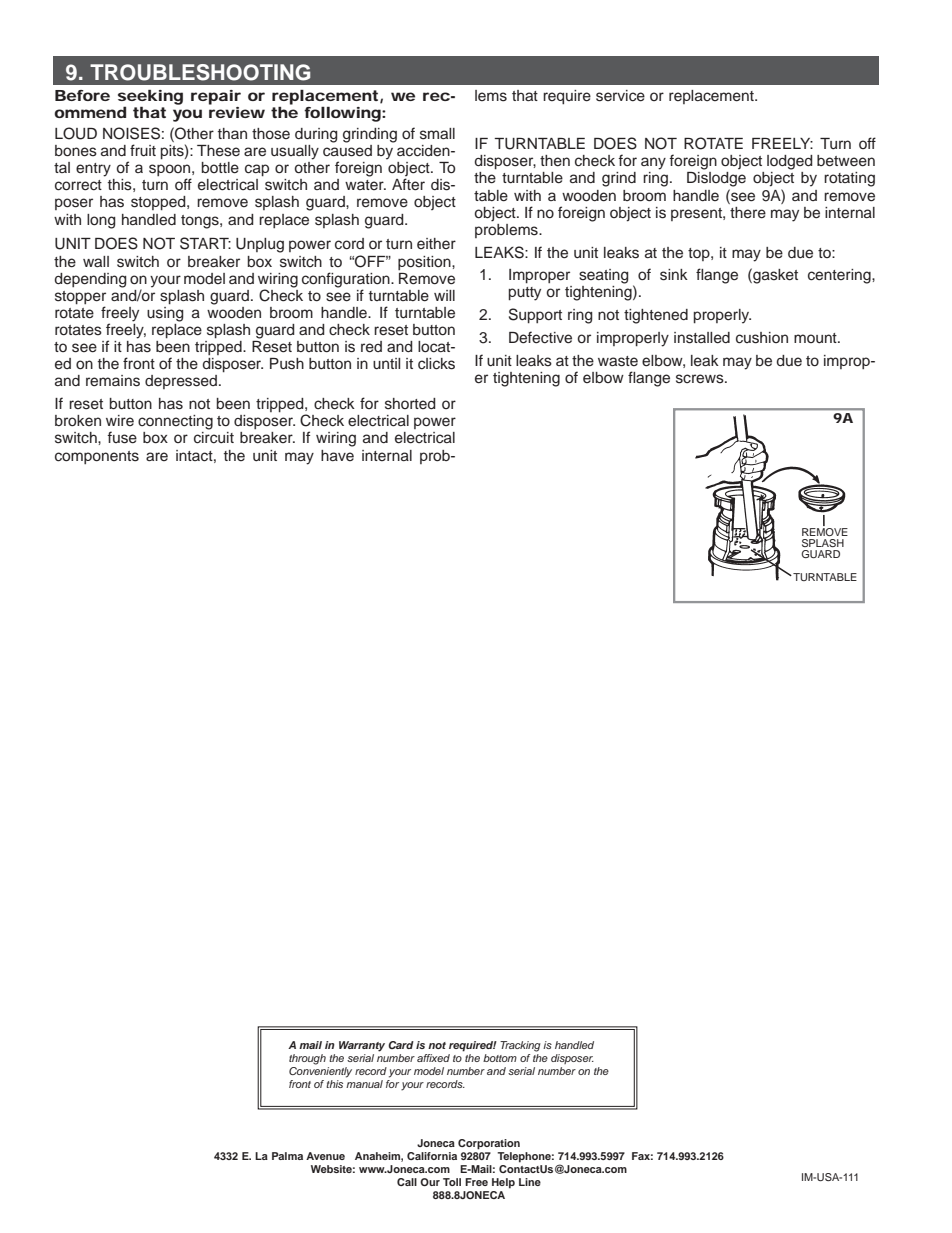 The width and height of the screenshot is (952, 1233). What do you see at coordinates (401, 1045) in the screenshot?
I see `Card` at bounding box center [401, 1045].
